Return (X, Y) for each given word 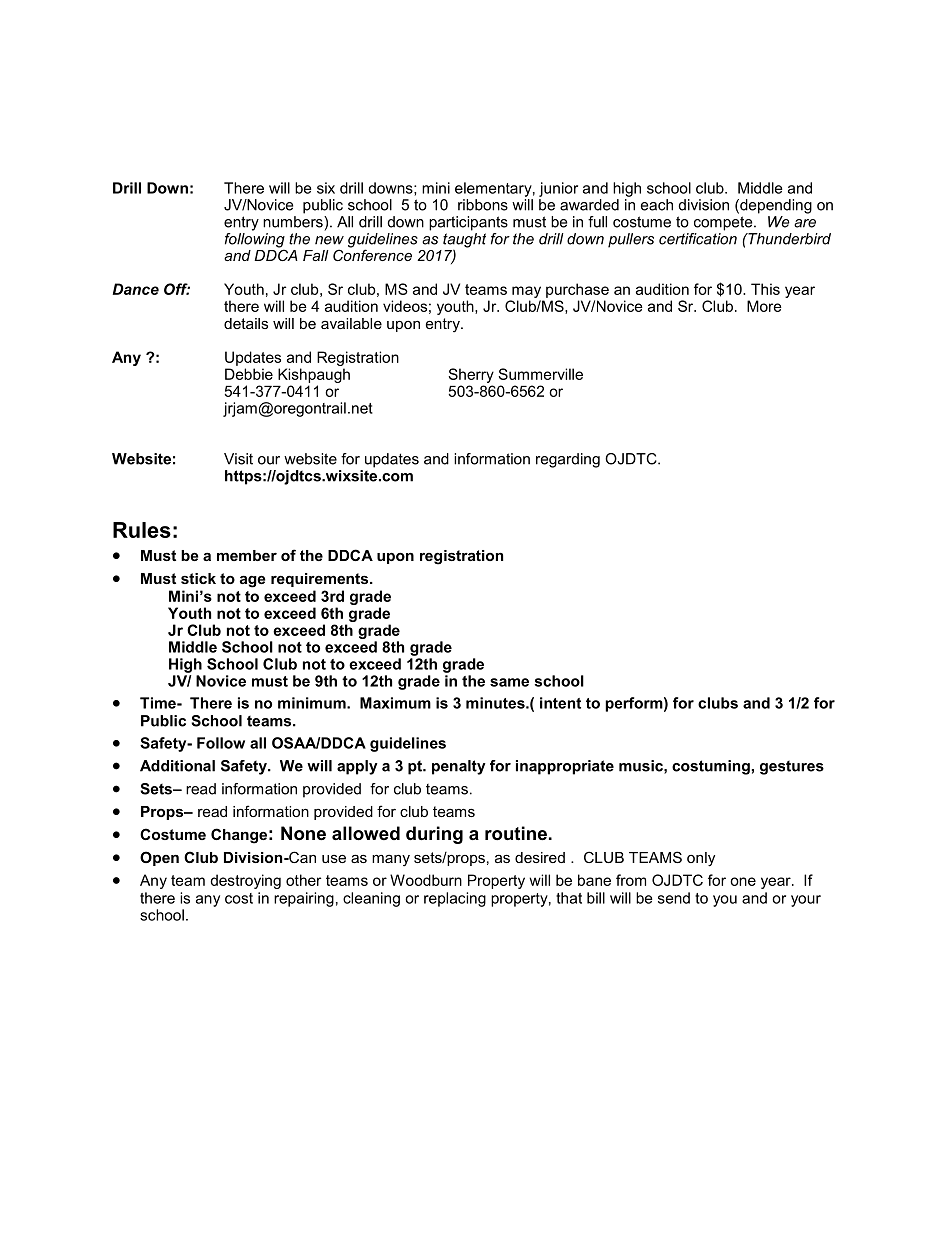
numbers (294, 220)
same (509, 682)
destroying (245, 881)
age (252, 581)
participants (468, 223)
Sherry (471, 375)
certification (698, 237)
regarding (568, 460)
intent (560, 703)
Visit (238, 459)
